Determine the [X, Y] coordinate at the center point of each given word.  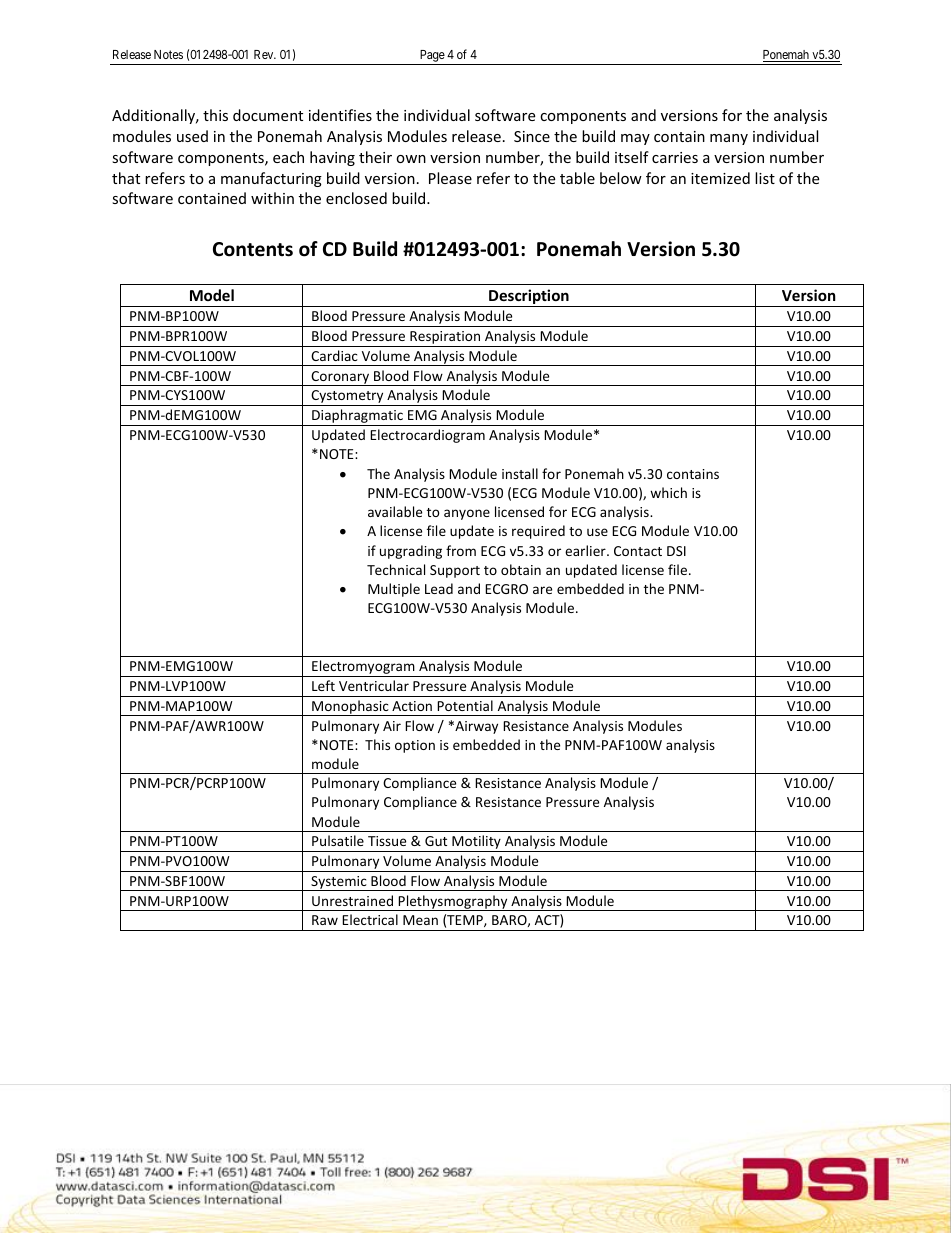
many [729, 139]
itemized [720, 178]
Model [212, 295]
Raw [325, 920]
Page [432, 57]
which [668, 492]
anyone [467, 514]
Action [412, 706]
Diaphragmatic [357, 417]
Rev [265, 54]
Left [323, 685]
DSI [676, 551]
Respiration [445, 339]
